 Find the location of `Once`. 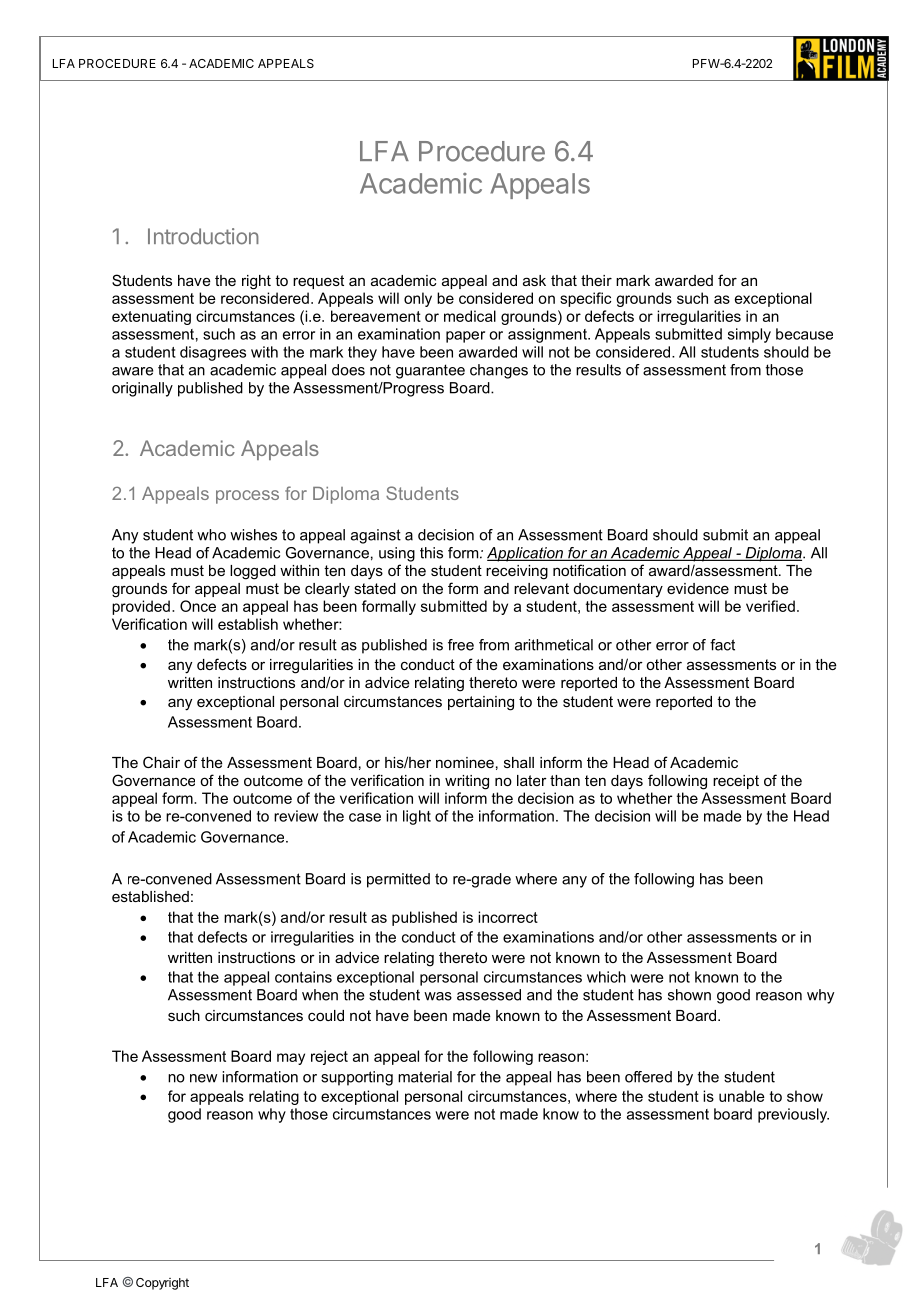

Once is located at coordinates (198, 606).
